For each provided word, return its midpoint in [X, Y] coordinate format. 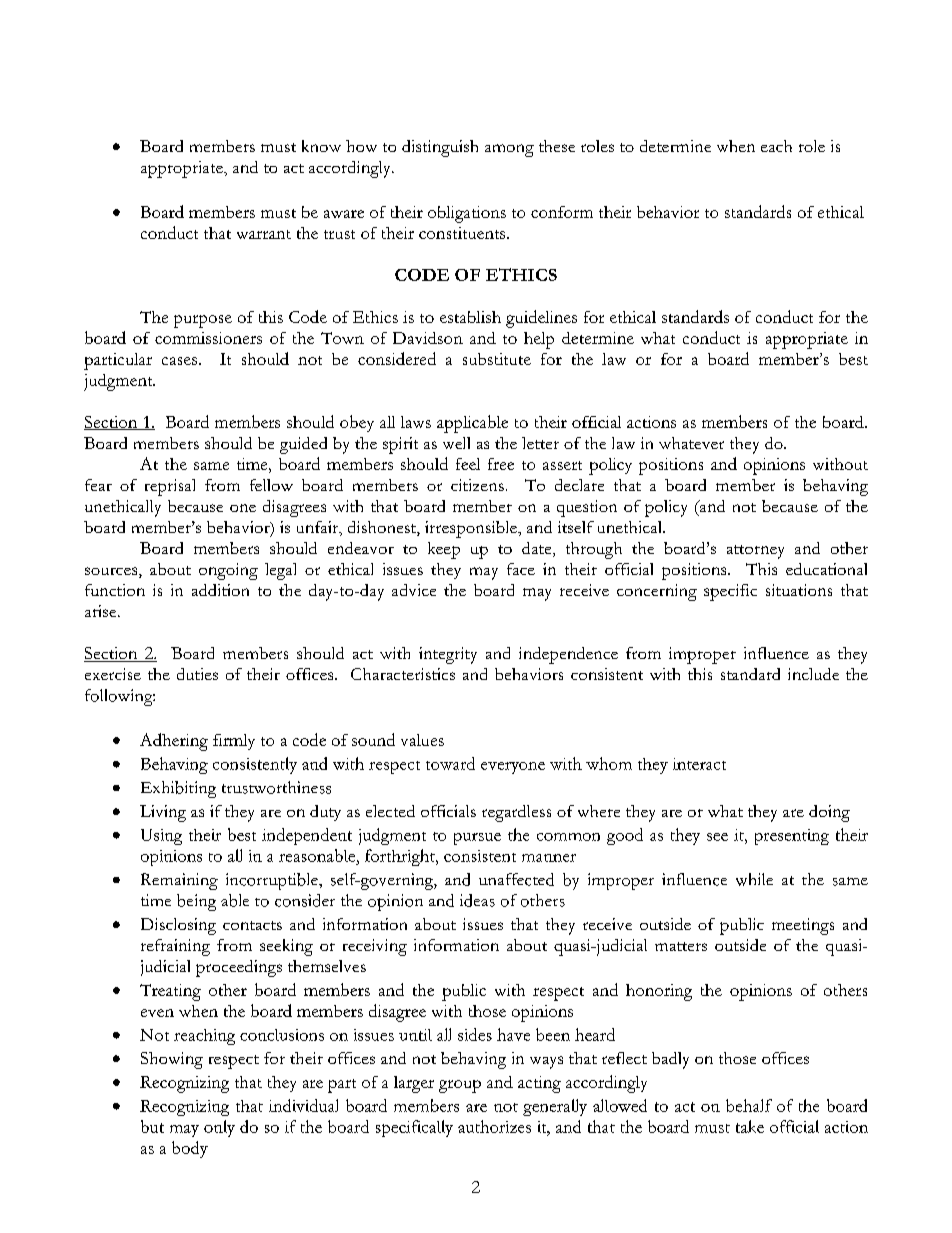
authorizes [494, 1126]
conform [562, 212]
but [152, 1126]
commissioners [208, 338]
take [750, 1126]
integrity [448, 655]
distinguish [440, 148]
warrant [264, 234]
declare [579, 485]
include [813, 674]
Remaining [179, 881]
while [754, 879]
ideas [477, 900]
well [456, 443]
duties [197, 674]
